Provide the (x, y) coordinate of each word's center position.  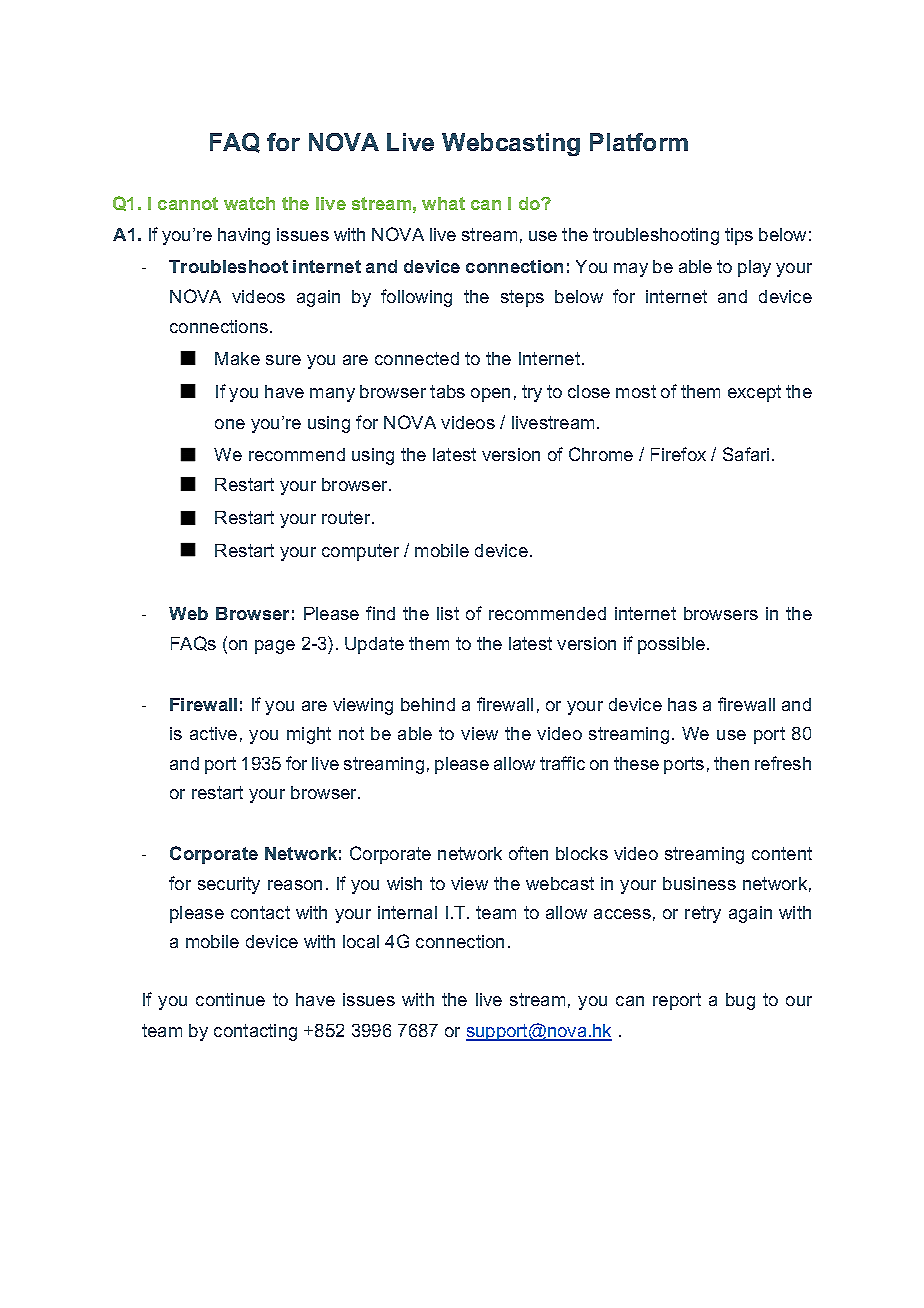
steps (522, 298)
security (229, 885)
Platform (639, 142)
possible (673, 645)
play (754, 268)
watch (249, 203)
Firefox (678, 454)
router (347, 517)
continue (230, 999)
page (275, 647)
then (731, 763)
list (448, 613)
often (528, 853)
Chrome (601, 454)
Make (237, 358)
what (443, 203)
